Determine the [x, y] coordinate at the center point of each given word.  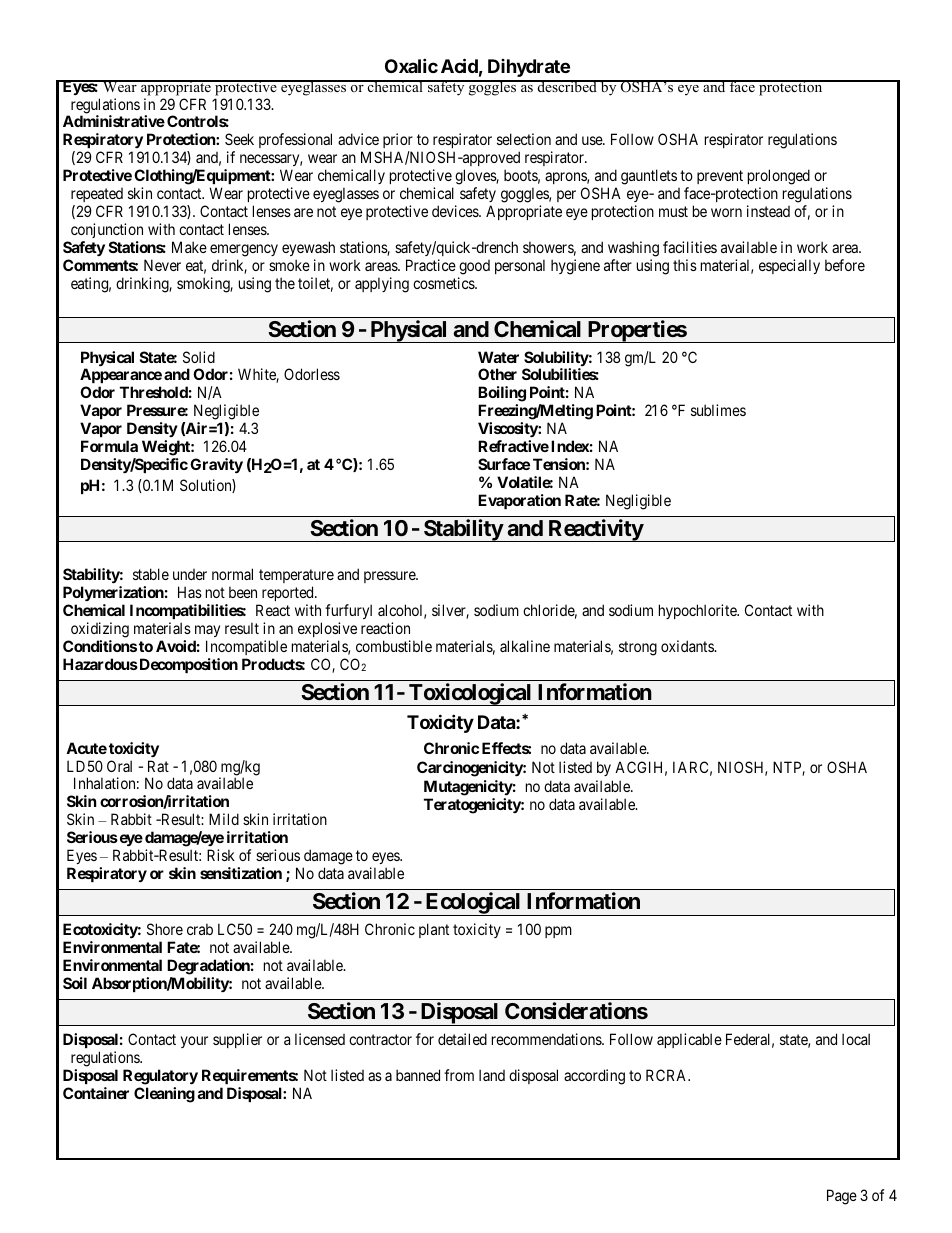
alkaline [525, 646]
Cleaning [164, 1095]
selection [524, 139]
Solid [199, 357]
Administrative [114, 121]
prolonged [779, 177]
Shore [165, 929]
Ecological [473, 904]
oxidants [688, 646]
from [459, 1075]
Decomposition [187, 665]
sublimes [718, 410]
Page [842, 1197]
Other [497, 374]
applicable [689, 1040]
